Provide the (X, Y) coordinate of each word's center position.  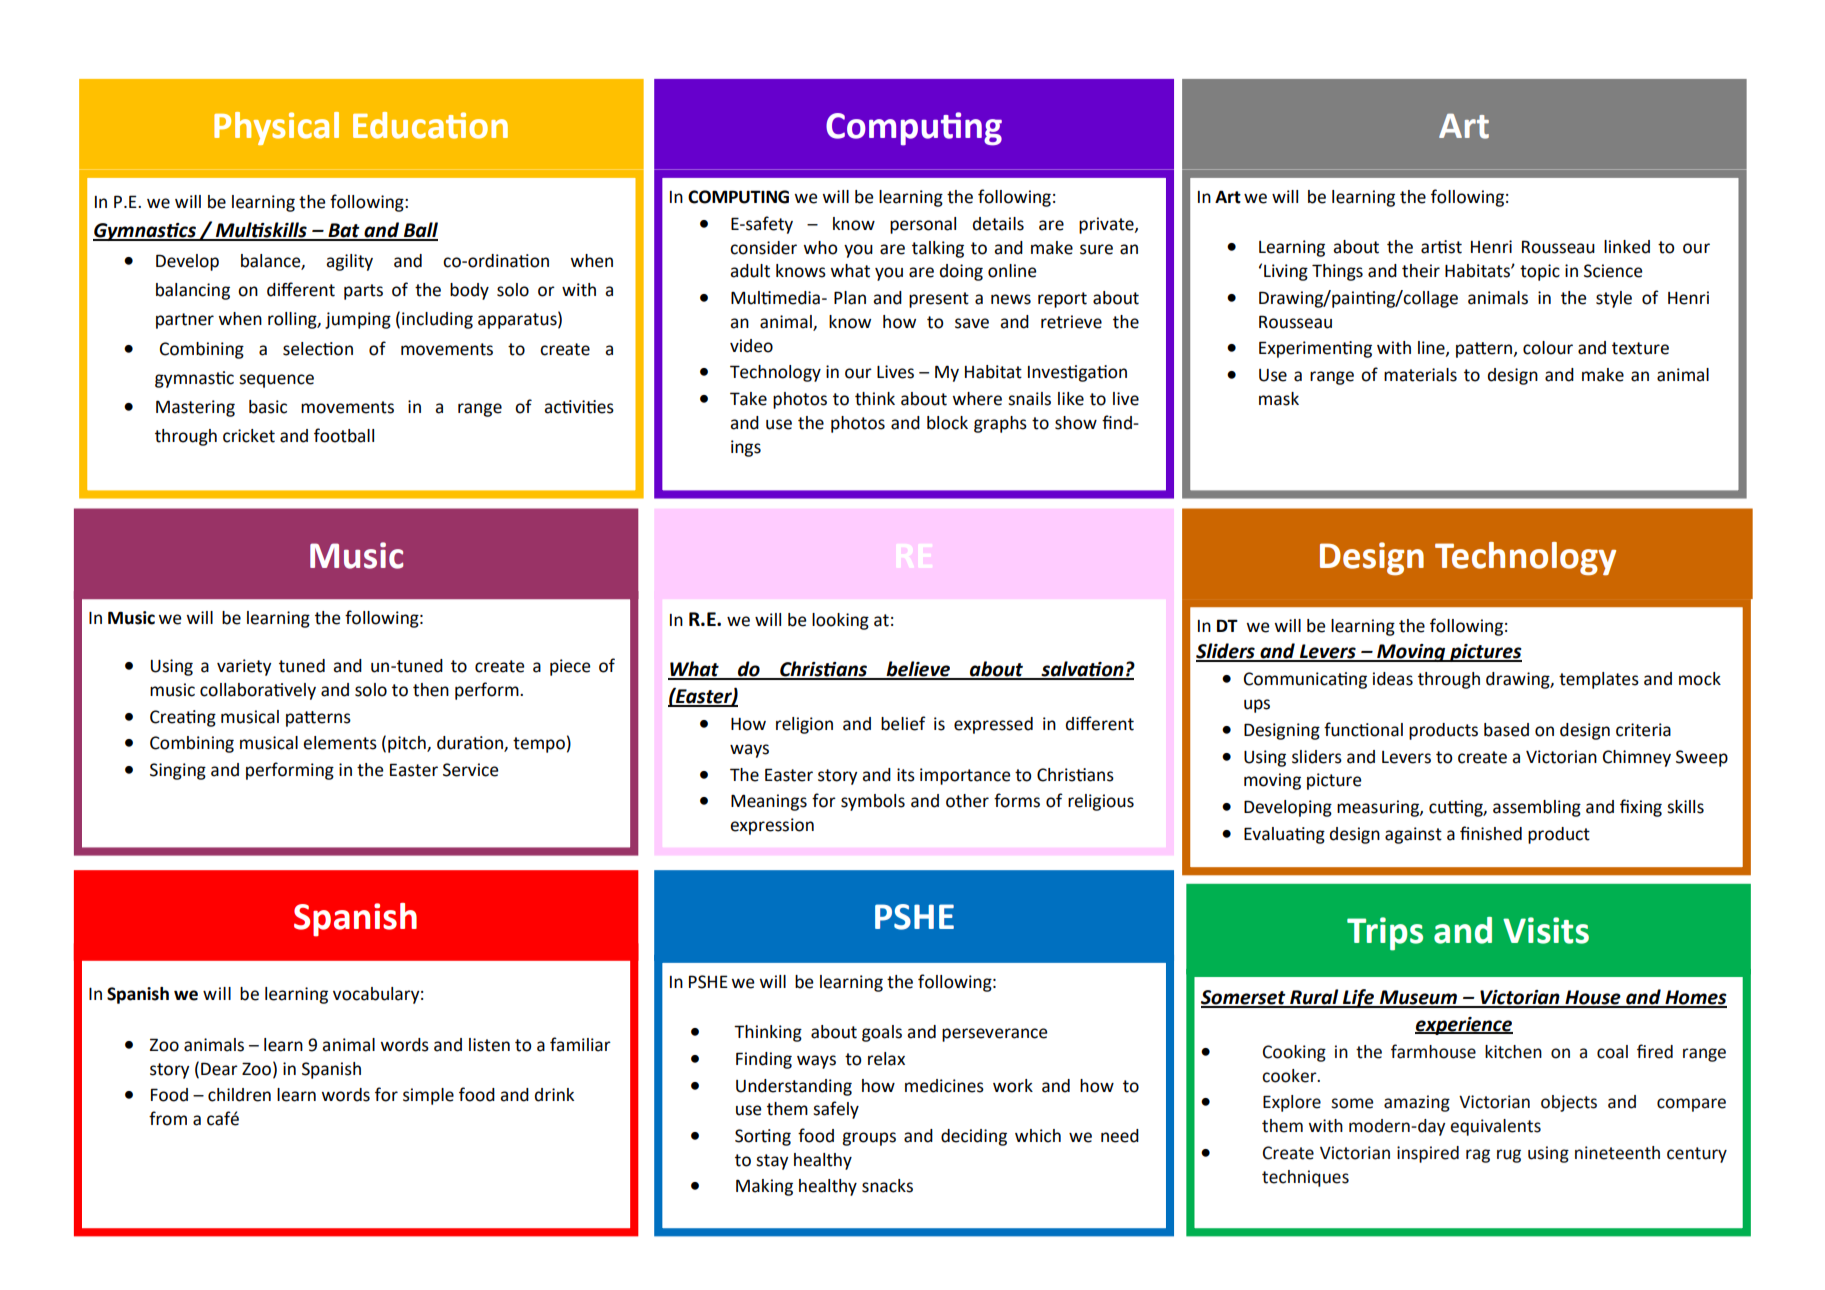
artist (1441, 247)
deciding (974, 1137)
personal (923, 225)
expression (772, 826)
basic (268, 407)
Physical (276, 128)
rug (1509, 1156)
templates (1599, 680)
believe (918, 670)
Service (471, 770)
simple (428, 1096)
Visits (1546, 930)
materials (1420, 375)
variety (244, 667)
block (947, 423)
